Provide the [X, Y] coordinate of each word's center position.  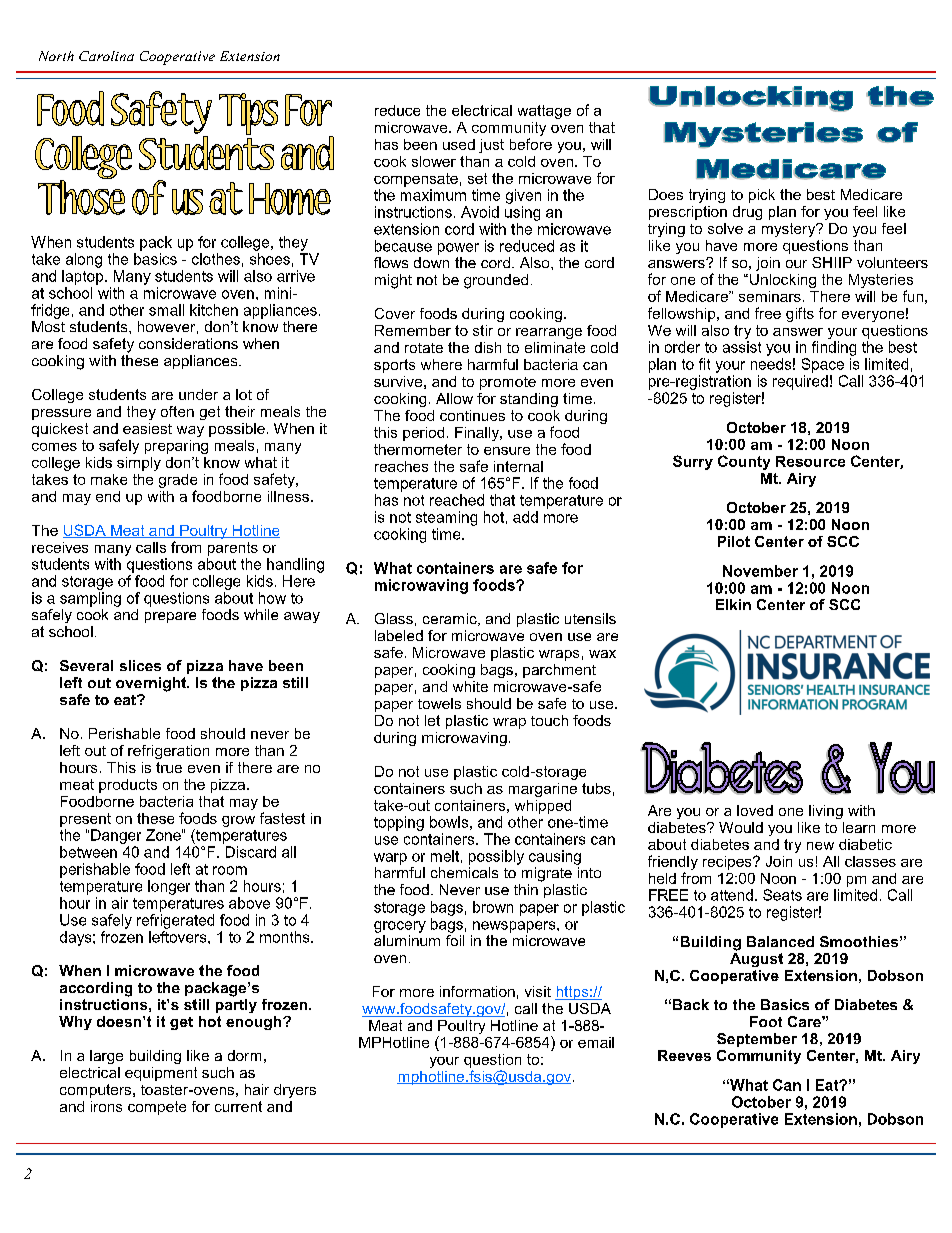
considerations [188, 343]
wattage [544, 112]
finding [834, 348]
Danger [116, 836]
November [760, 571]
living [826, 812]
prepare [170, 617]
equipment [161, 1074]
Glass [394, 618]
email [596, 1042]
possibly [496, 857]
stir [483, 330]
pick [762, 196]
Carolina [106, 56]
